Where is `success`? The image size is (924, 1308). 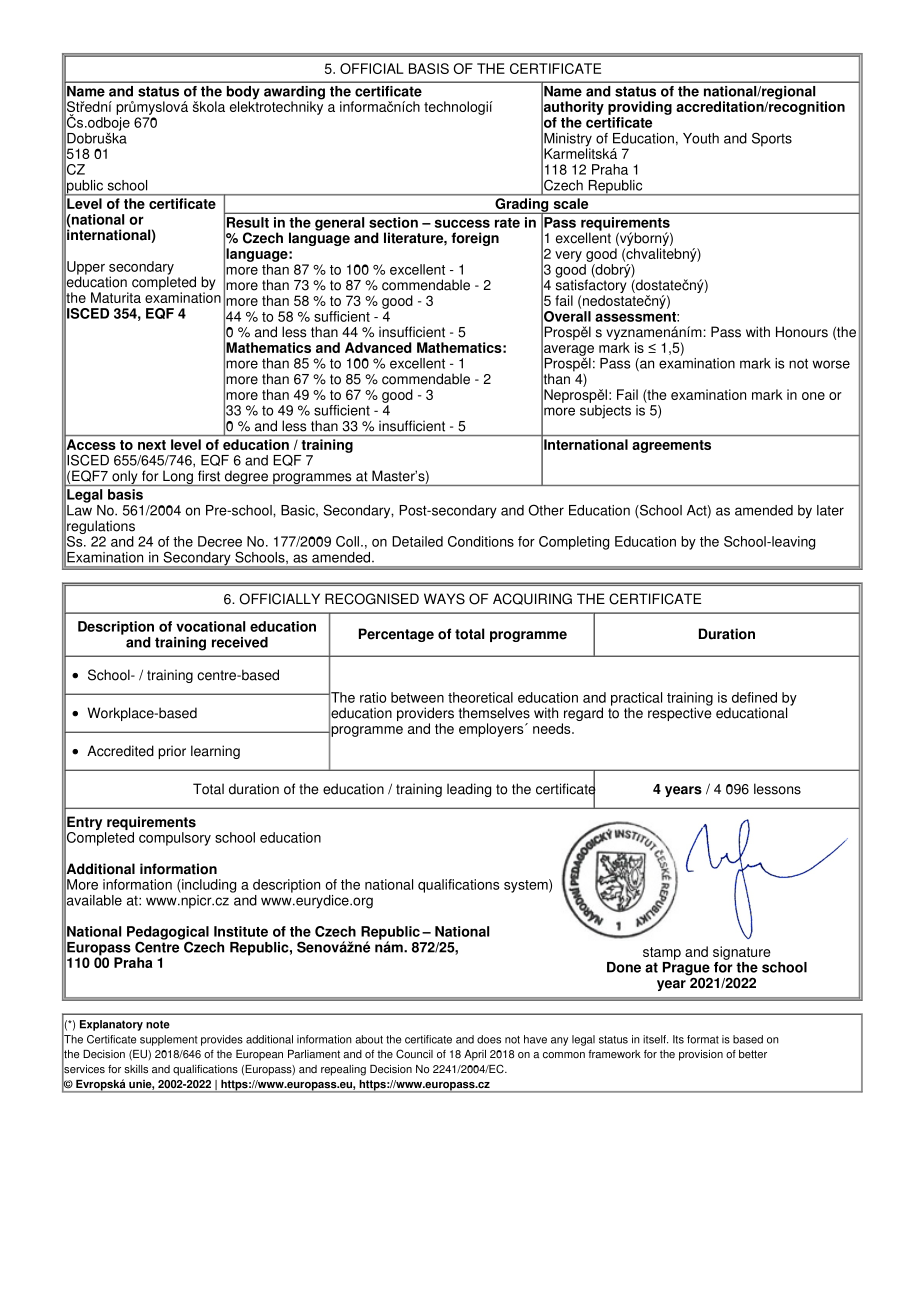 success is located at coordinates (462, 223).
